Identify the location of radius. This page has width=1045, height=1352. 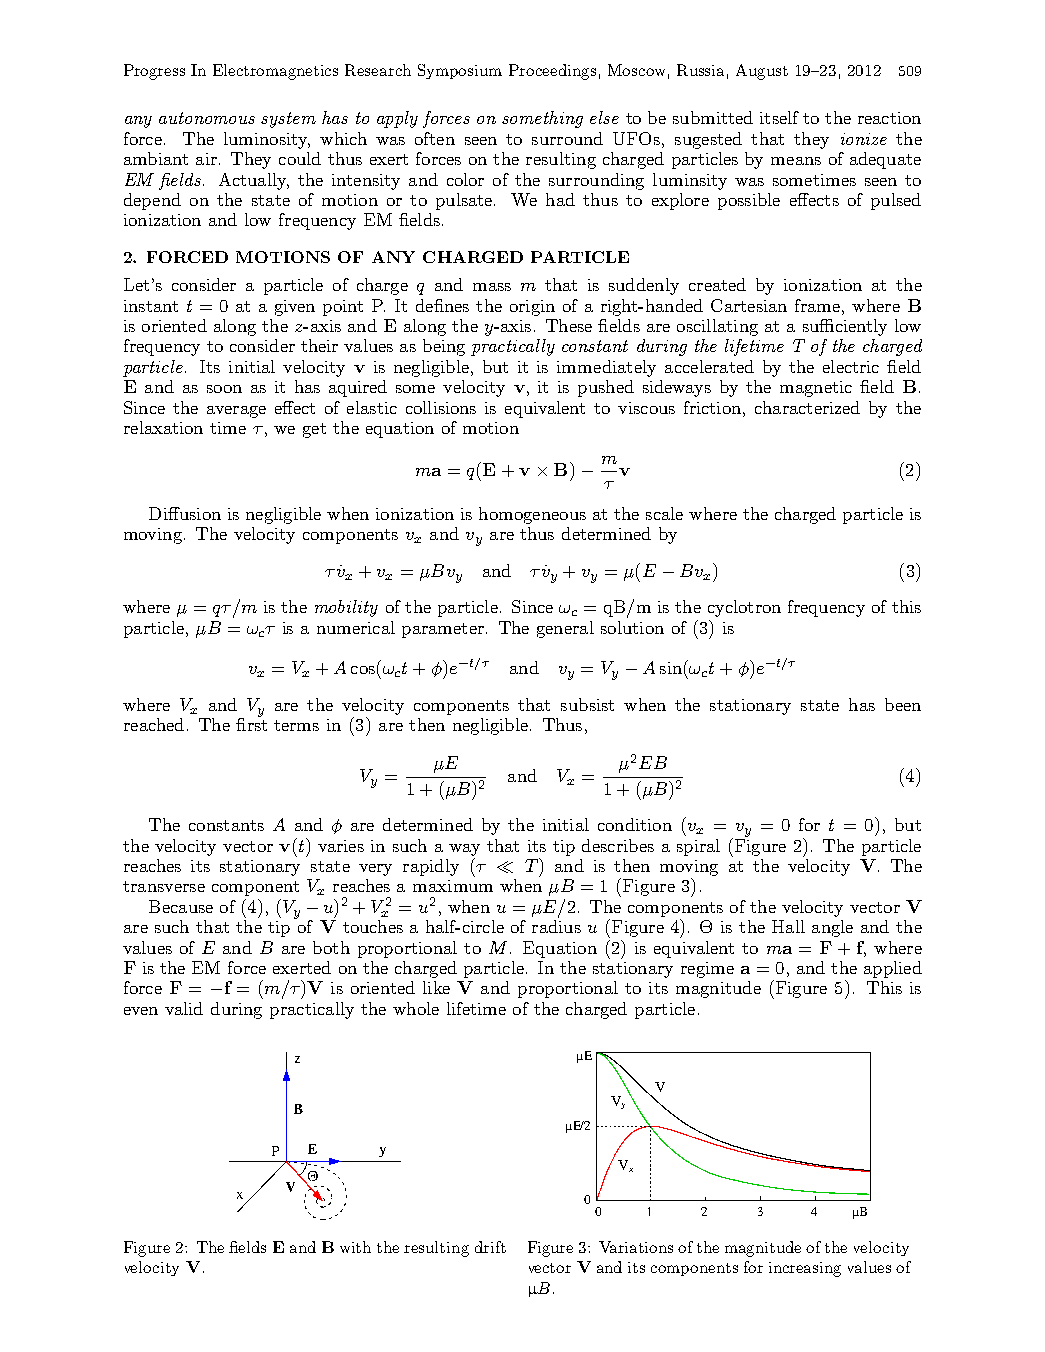
(556, 926).
